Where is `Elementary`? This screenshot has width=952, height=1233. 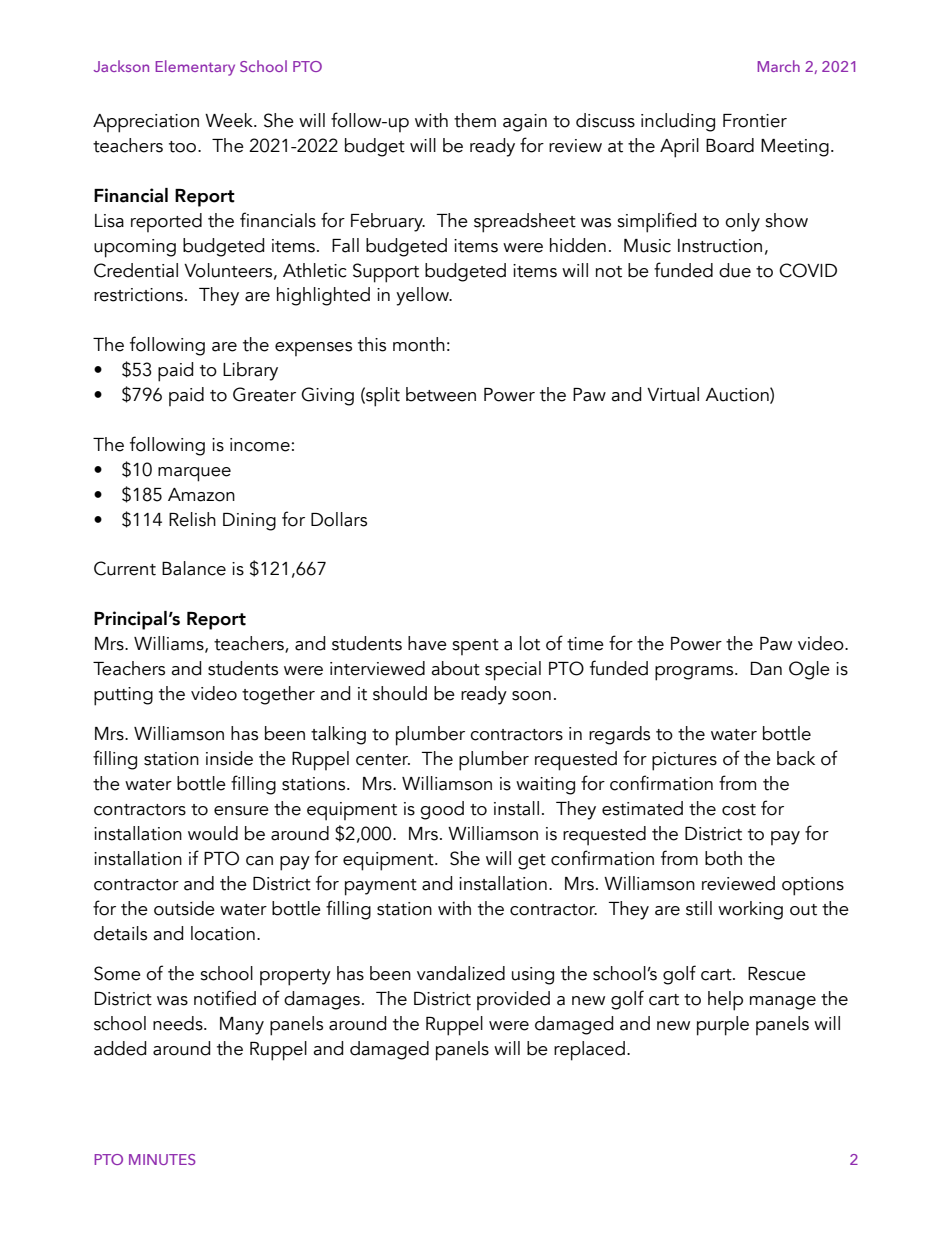 Elementary is located at coordinates (195, 68).
